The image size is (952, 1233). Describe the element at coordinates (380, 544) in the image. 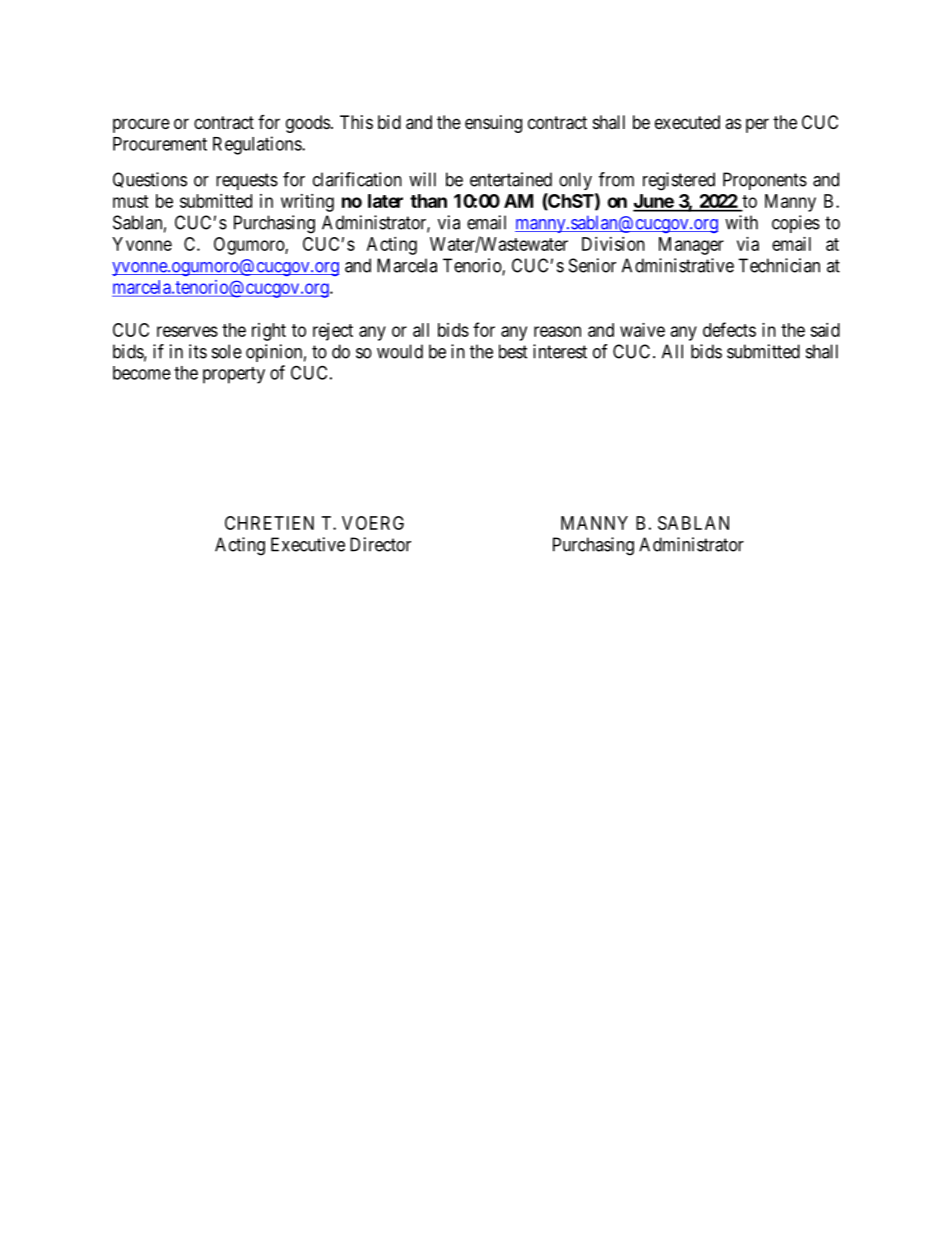

I see `Director` at that location.
